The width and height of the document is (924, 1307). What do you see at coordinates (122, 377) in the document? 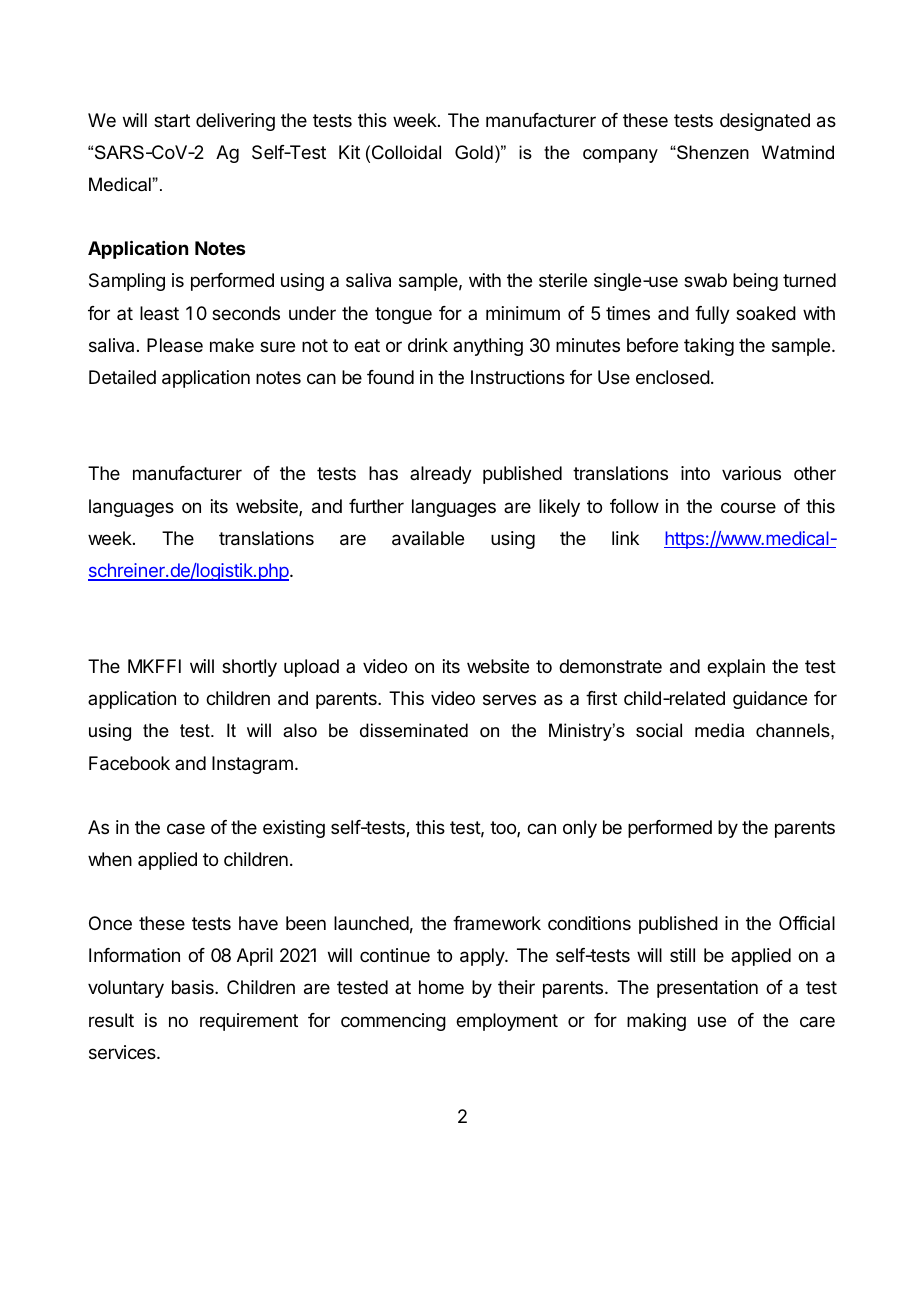
I see `Detailed` at bounding box center [122, 377].
